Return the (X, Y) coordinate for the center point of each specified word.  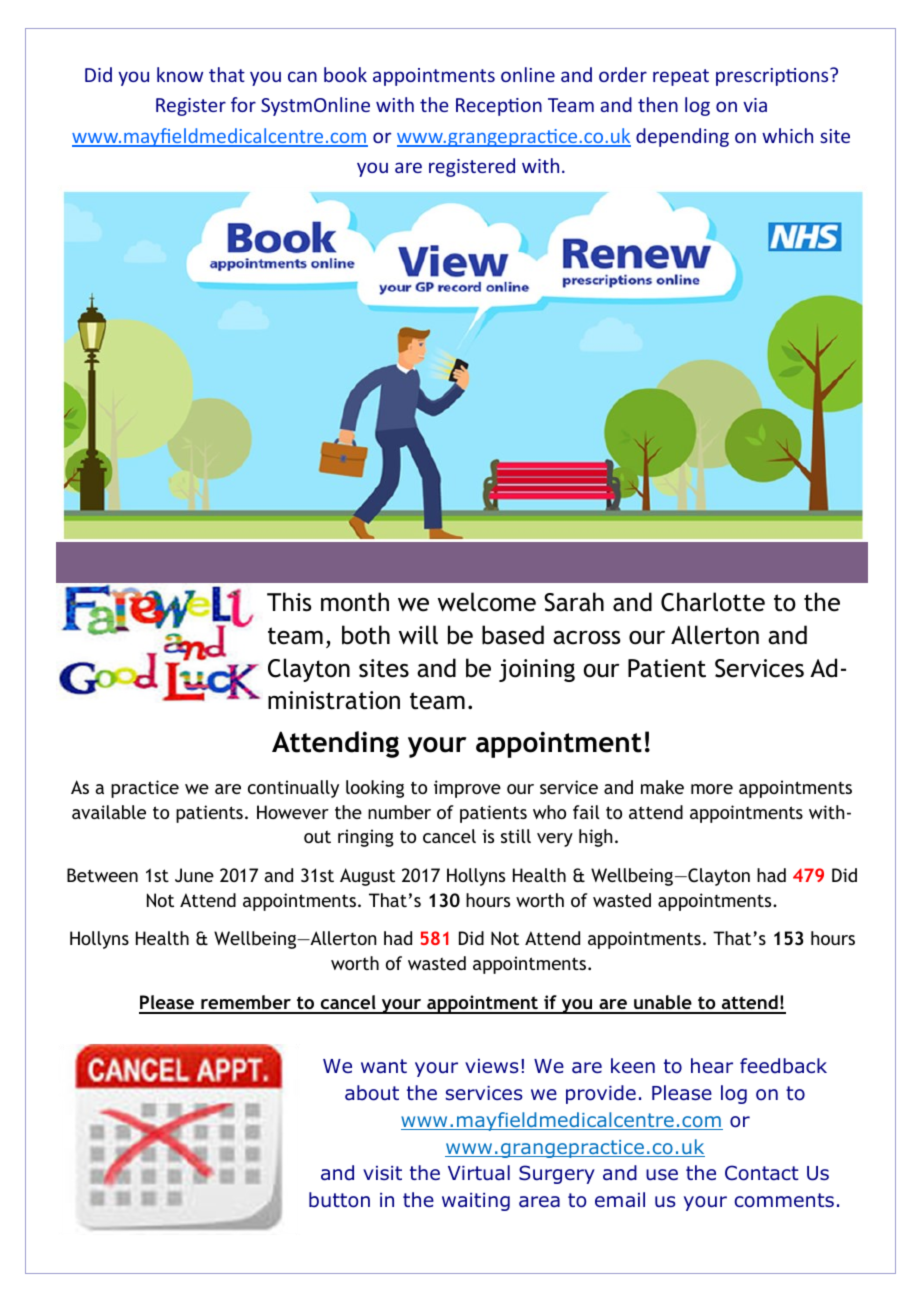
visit (382, 1173)
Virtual (479, 1173)
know (180, 74)
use (662, 1175)
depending (682, 137)
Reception (499, 107)
